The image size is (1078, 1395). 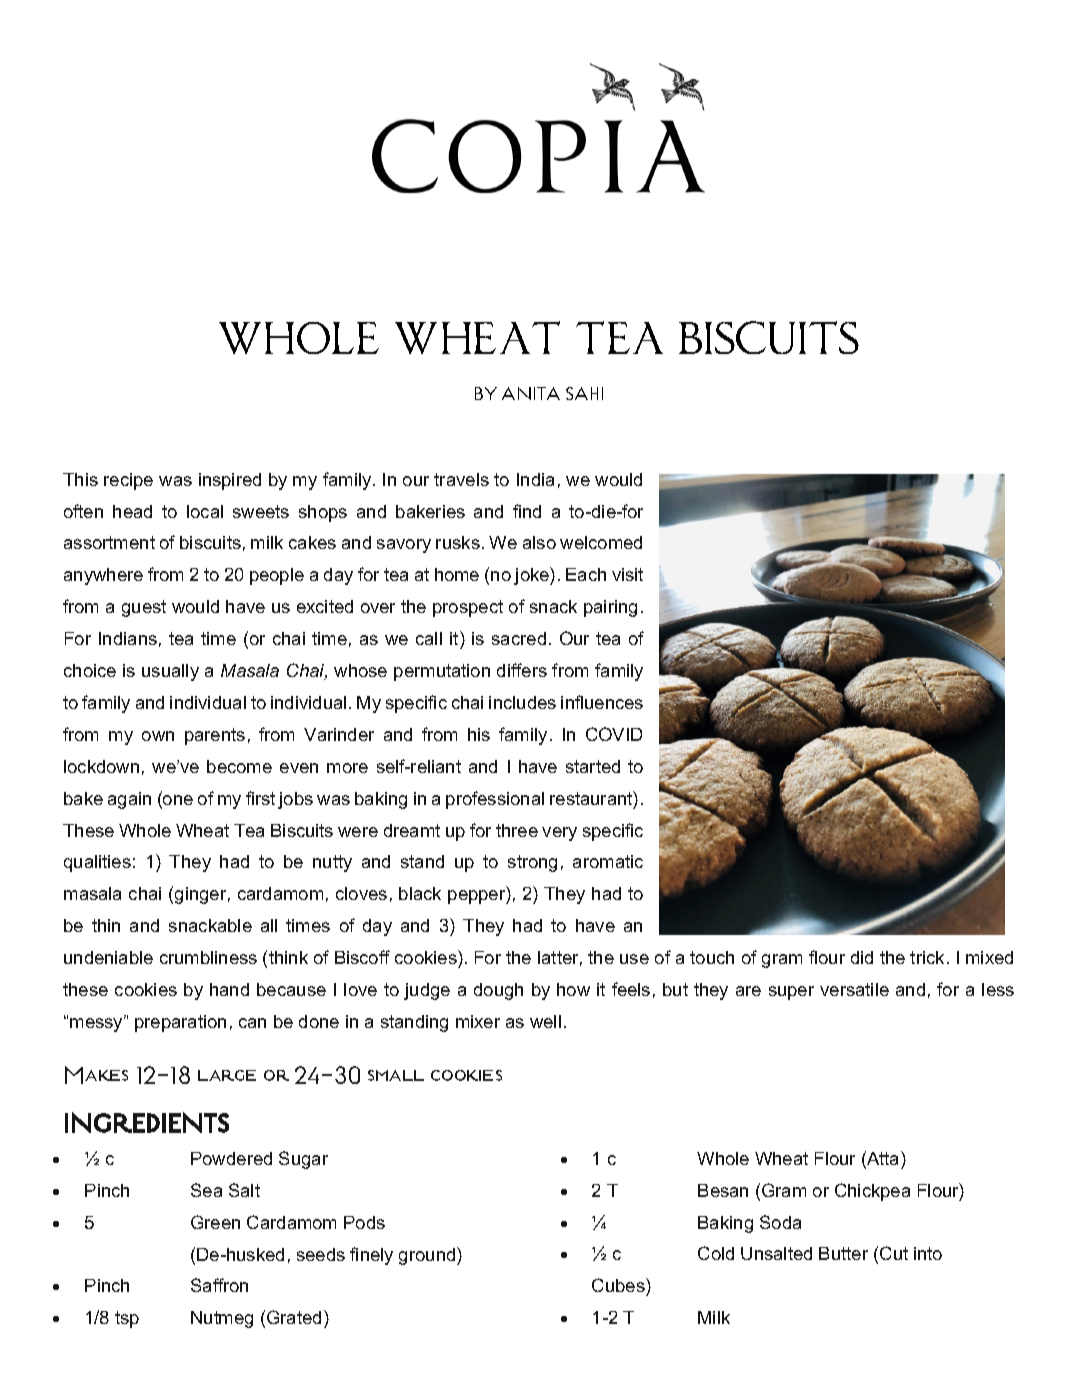 I want to click on tsp, so click(x=127, y=1319).
